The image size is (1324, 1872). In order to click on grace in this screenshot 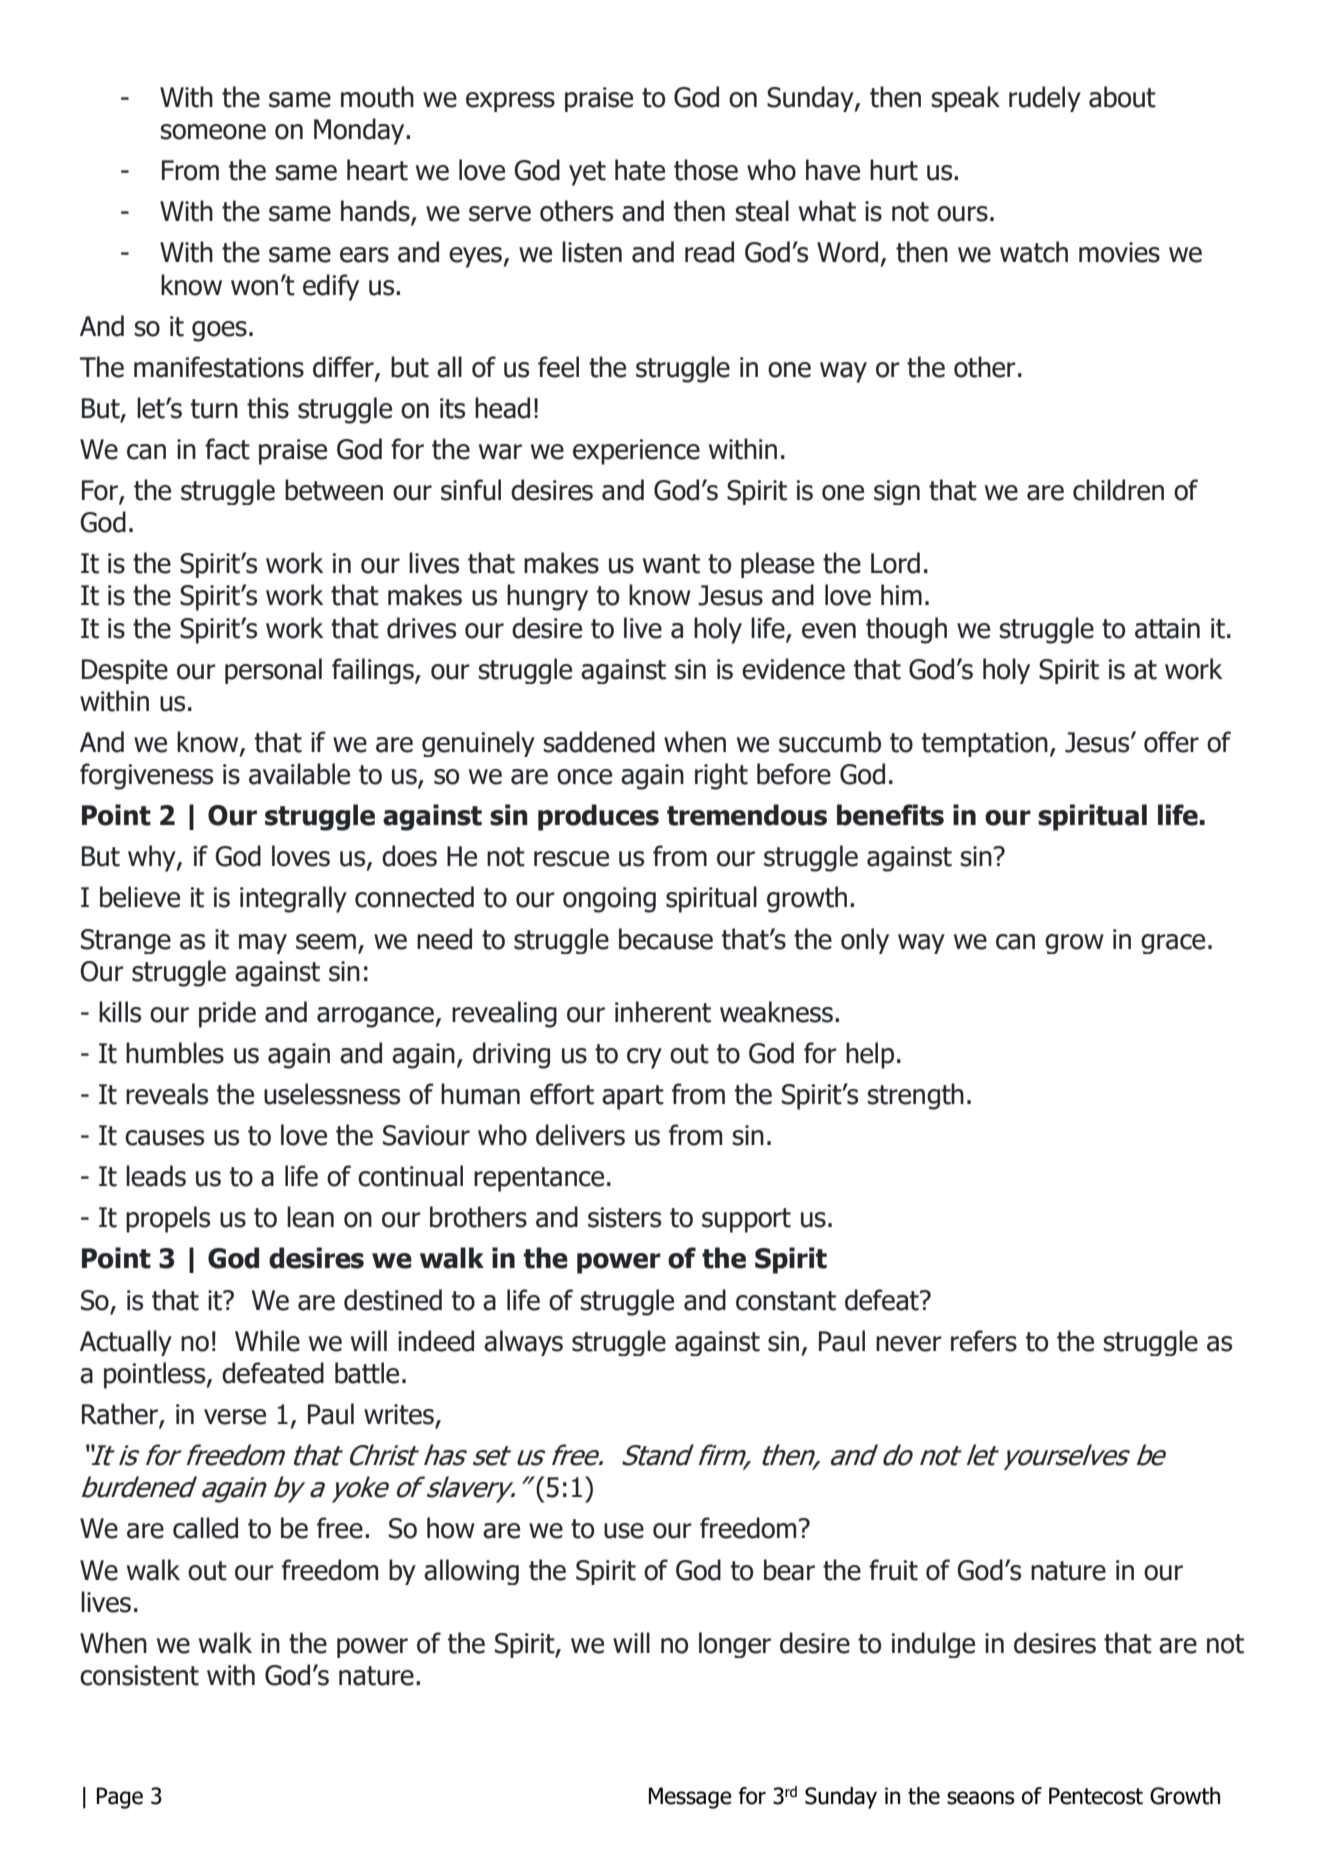, I will do `click(1173, 944)`.
